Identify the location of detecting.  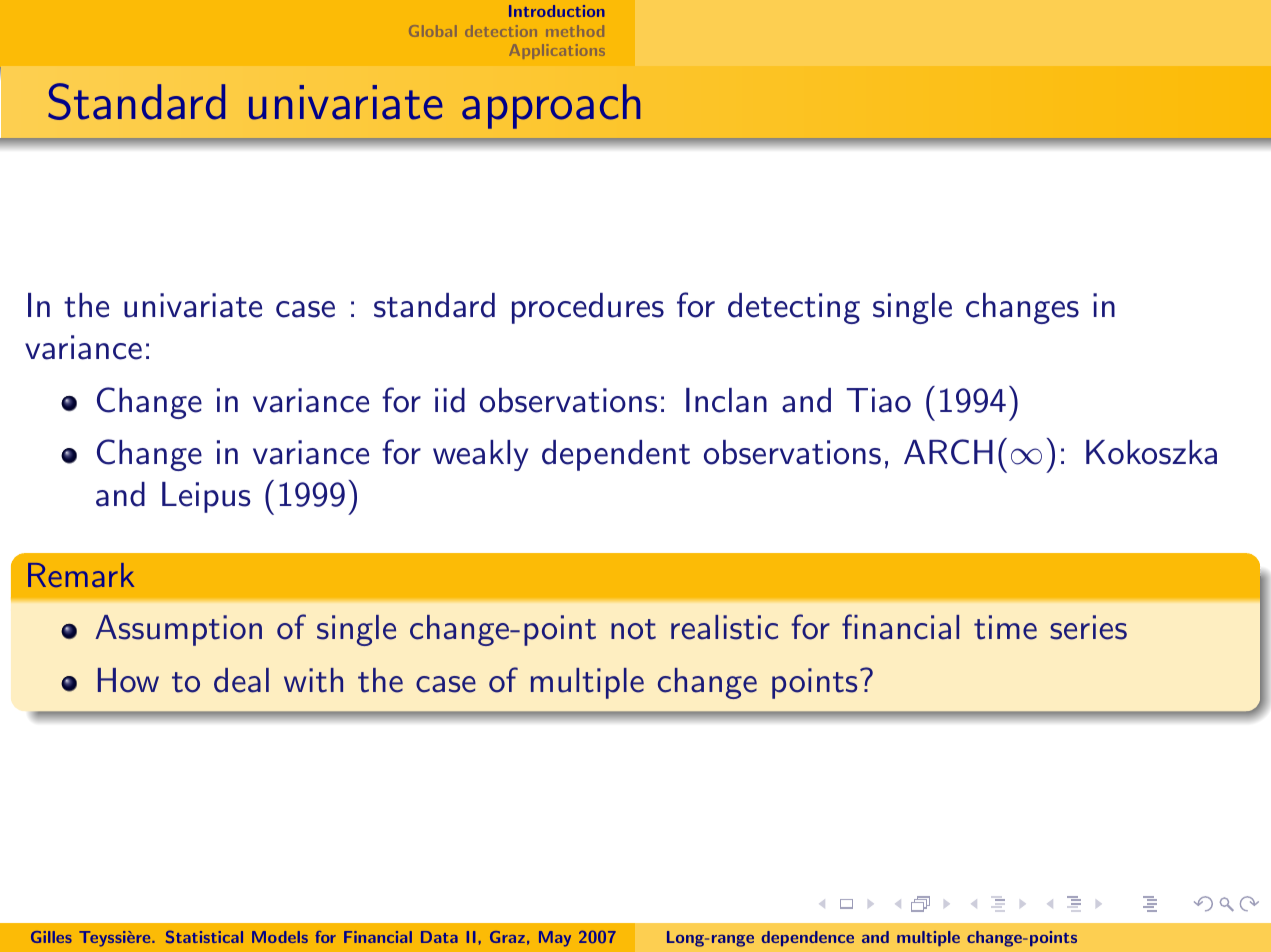
(794, 308).
